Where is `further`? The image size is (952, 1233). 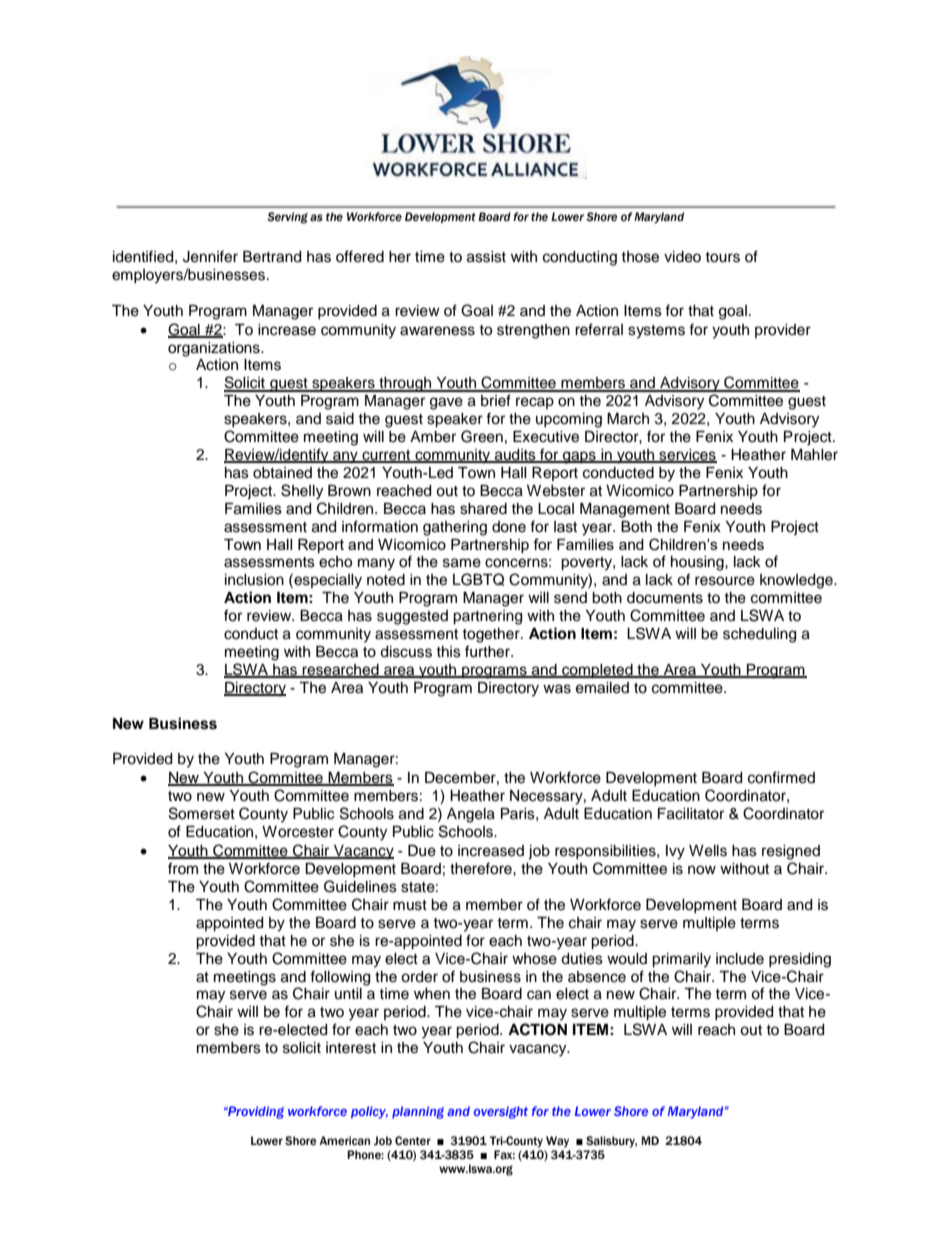 further is located at coordinates (489, 651).
